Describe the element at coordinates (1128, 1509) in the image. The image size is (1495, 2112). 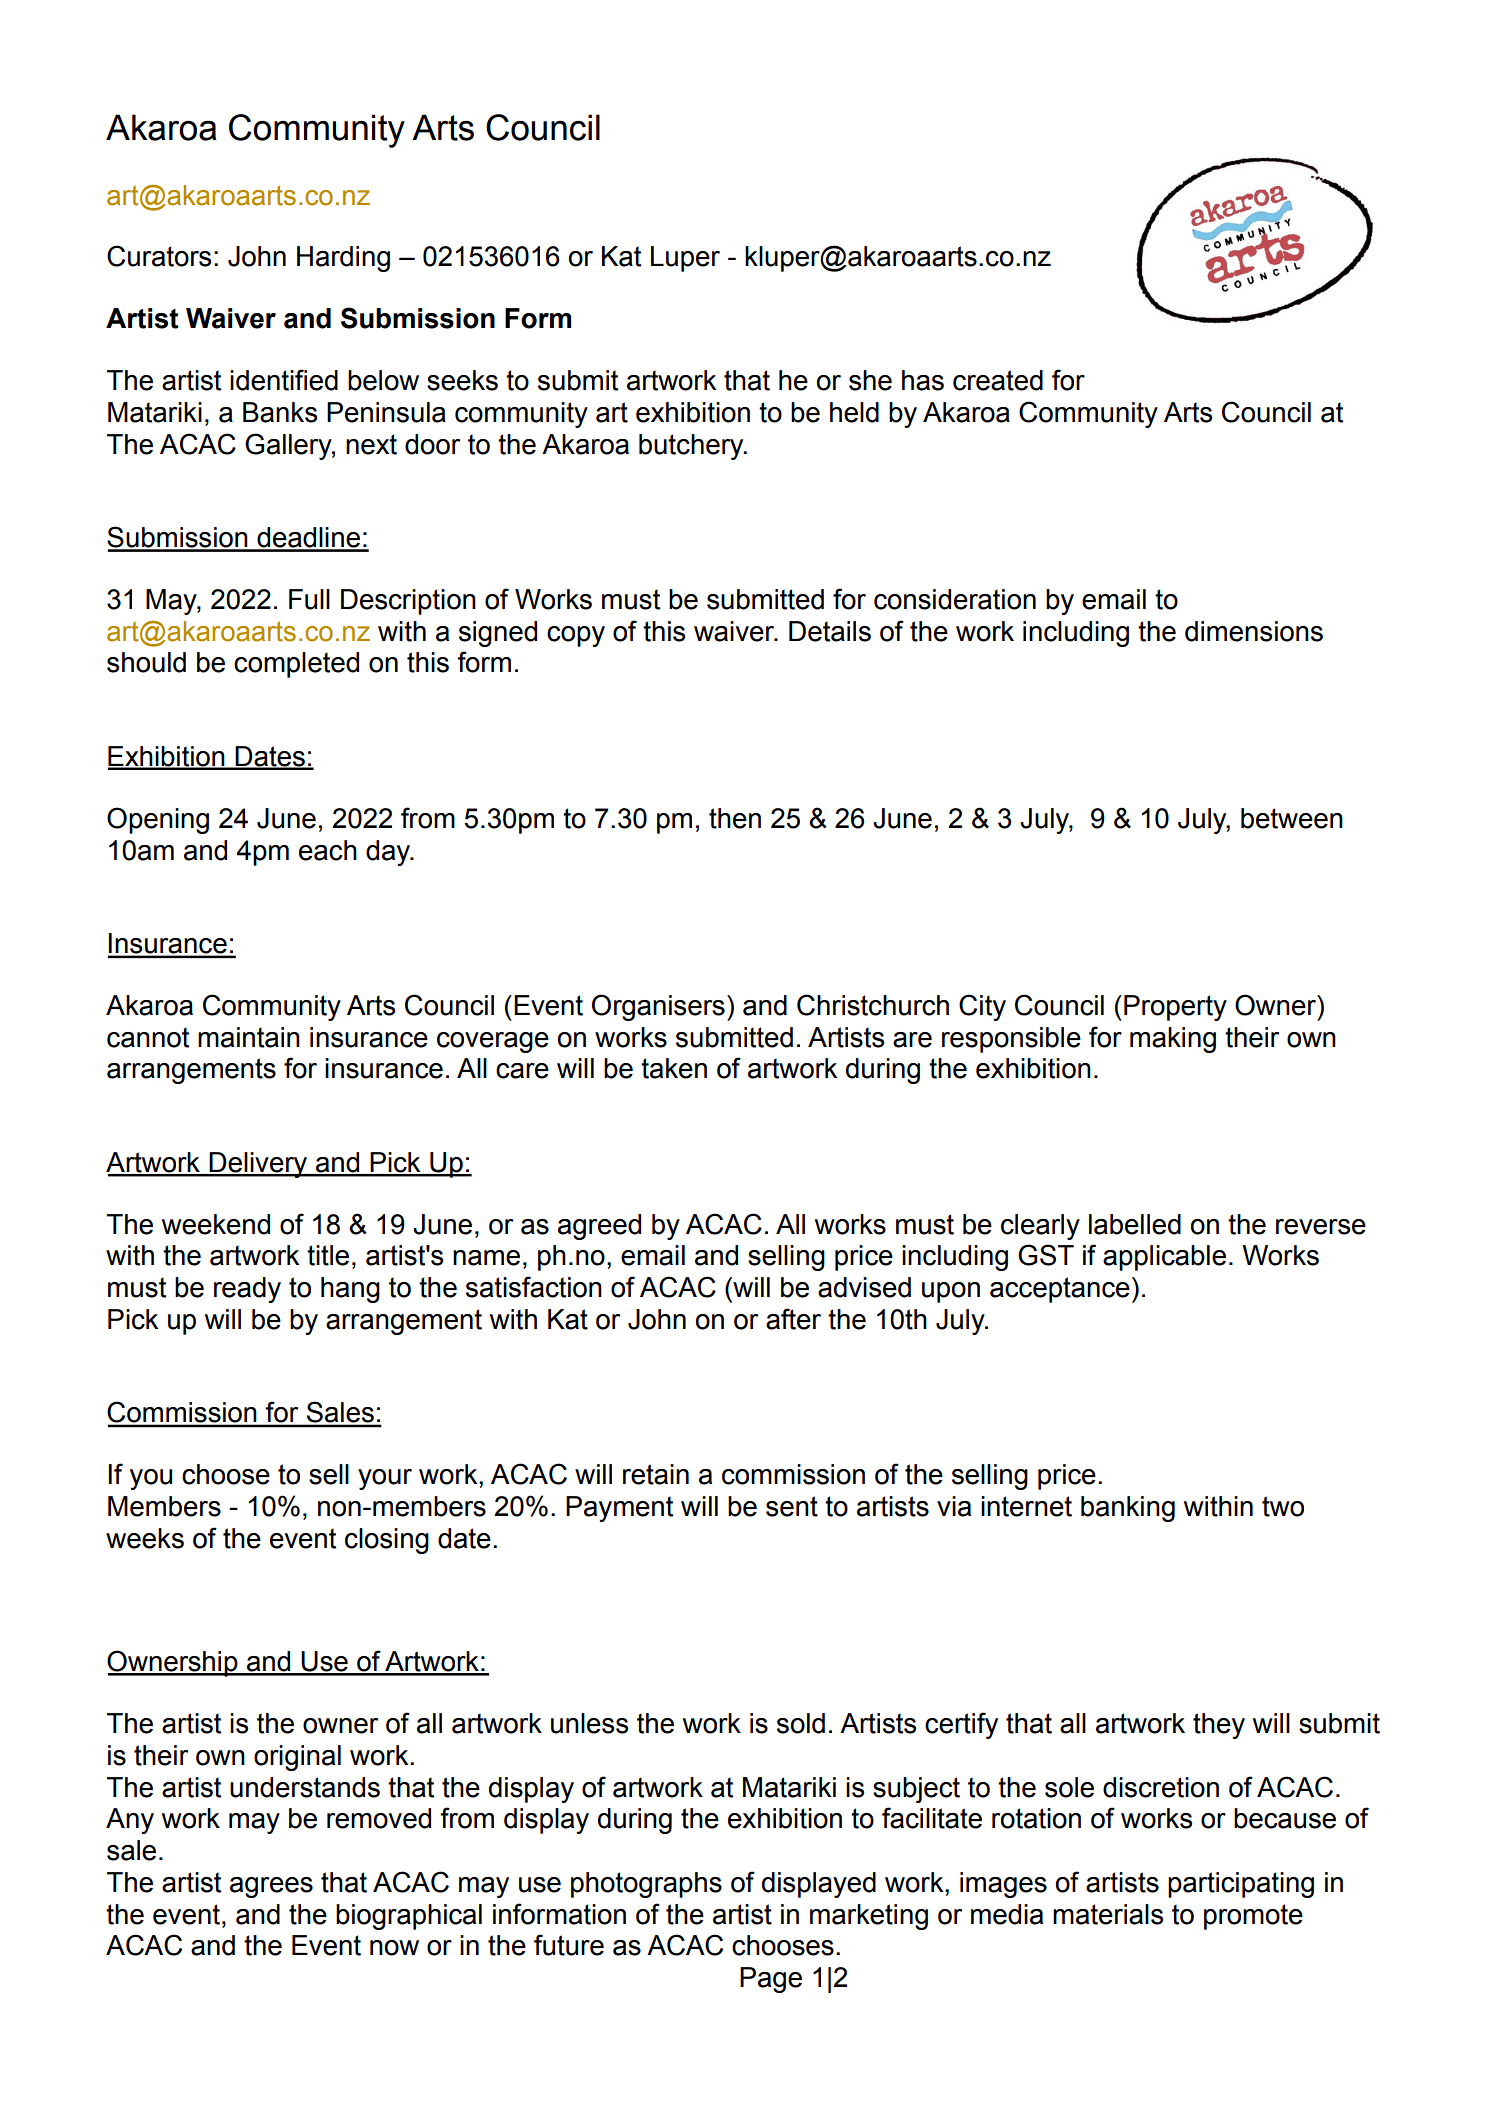
I see `banking` at that location.
